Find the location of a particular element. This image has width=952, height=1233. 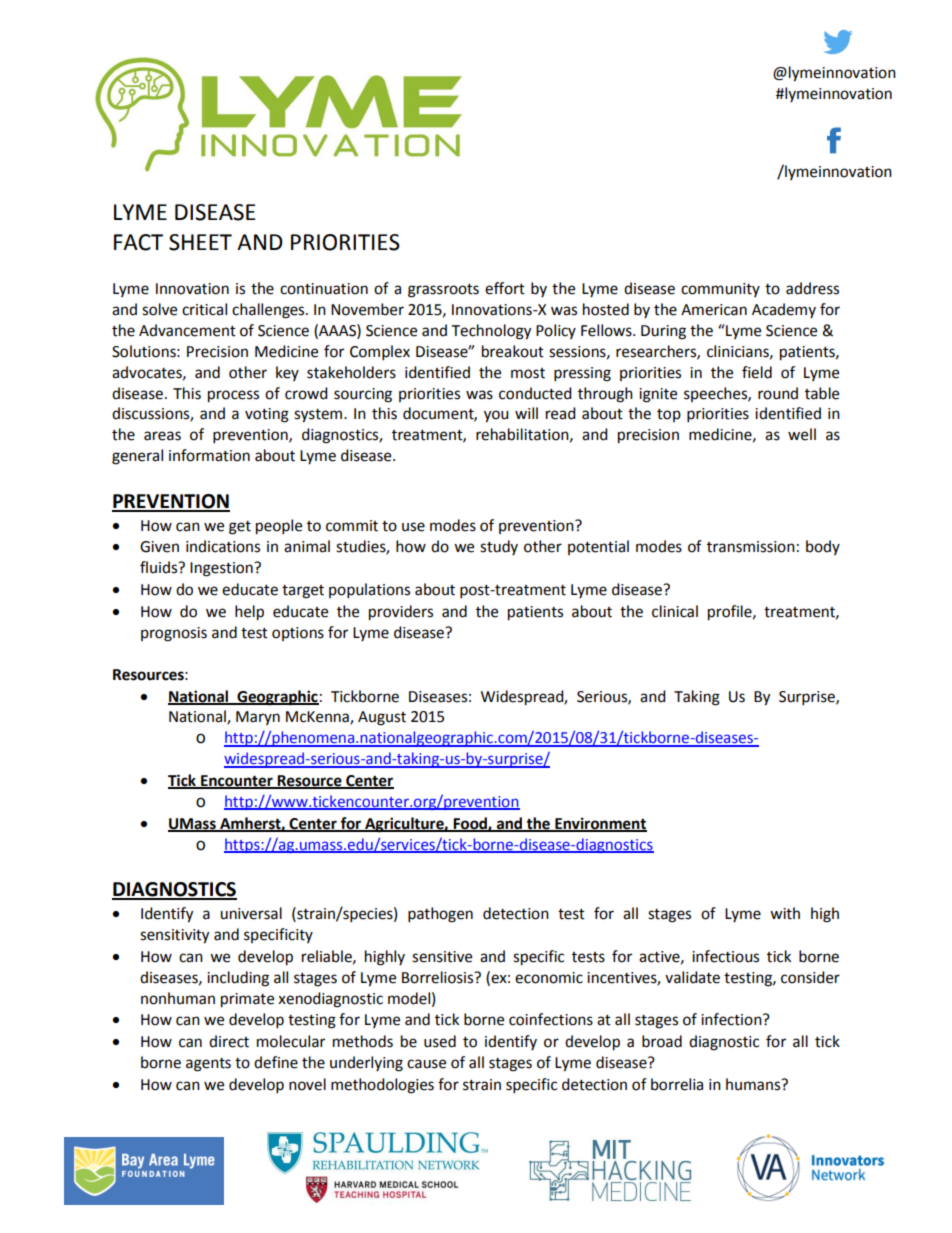

clinical is located at coordinates (675, 611).
